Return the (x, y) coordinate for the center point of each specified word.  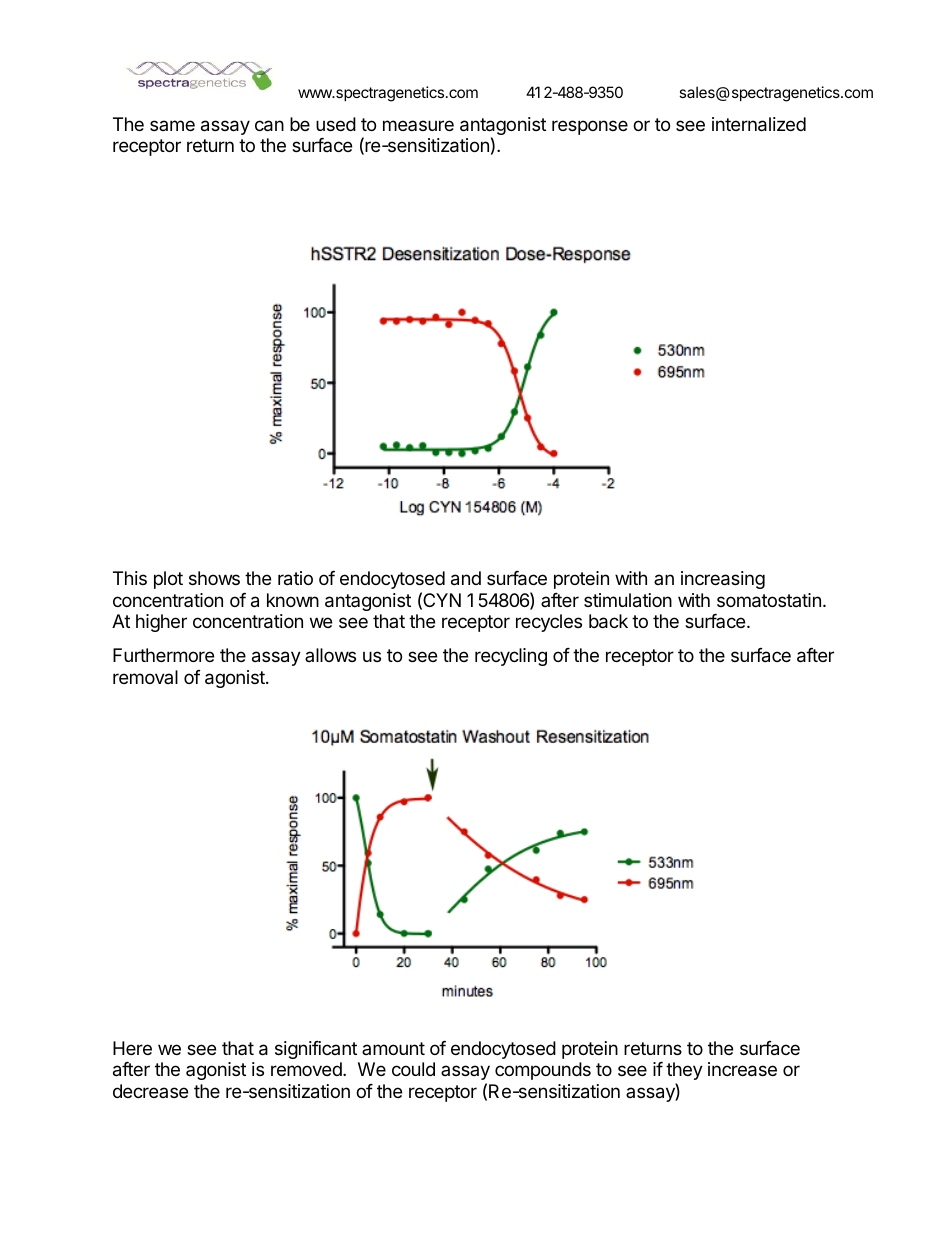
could (413, 1069)
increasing (723, 580)
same (172, 125)
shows (214, 578)
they (684, 1071)
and (466, 578)
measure (418, 125)
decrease (150, 1091)
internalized (759, 124)
